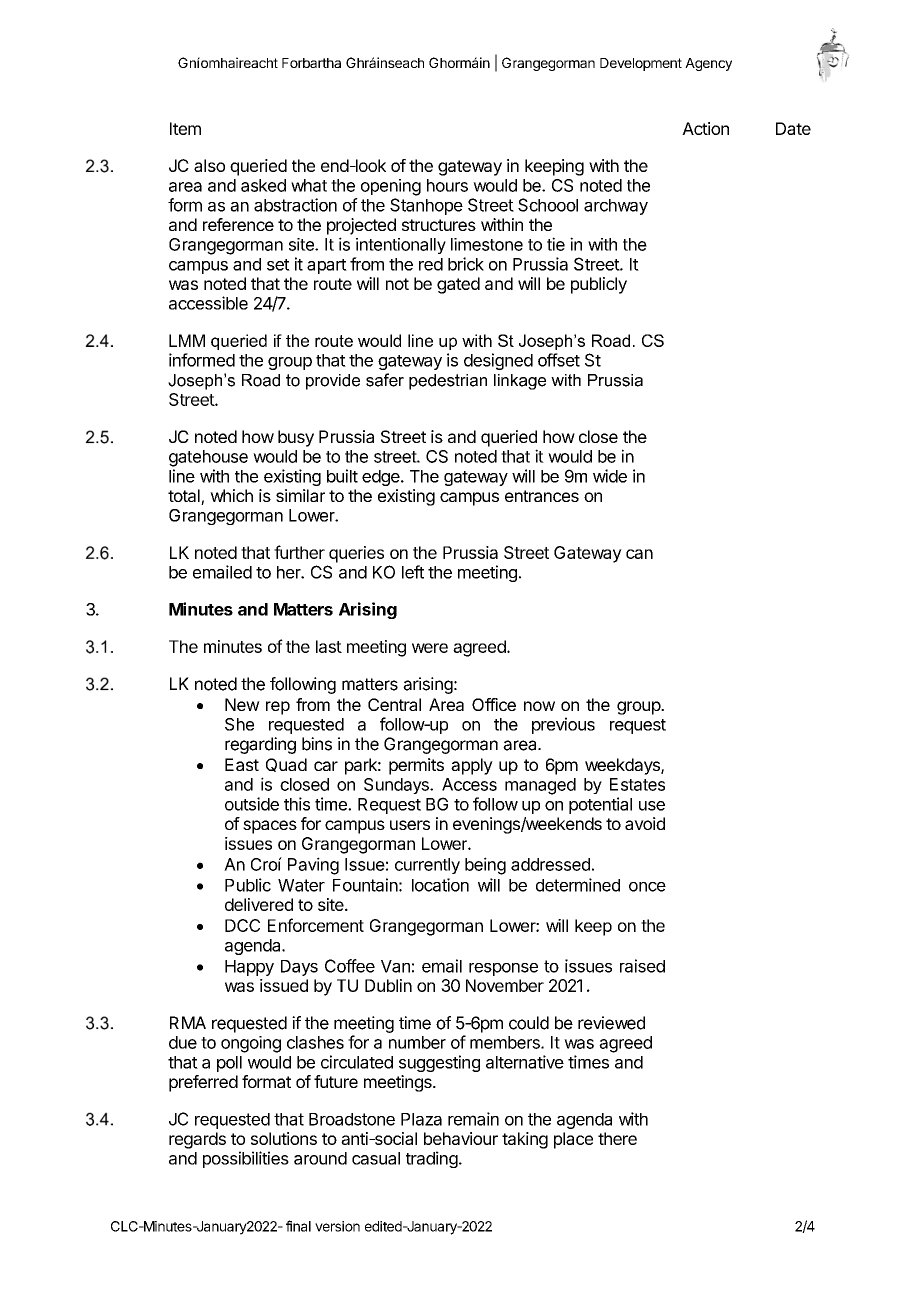 The image size is (924, 1308). Describe the element at coordinates (246, 1159) in the page. I see `possibilities` at that location.
